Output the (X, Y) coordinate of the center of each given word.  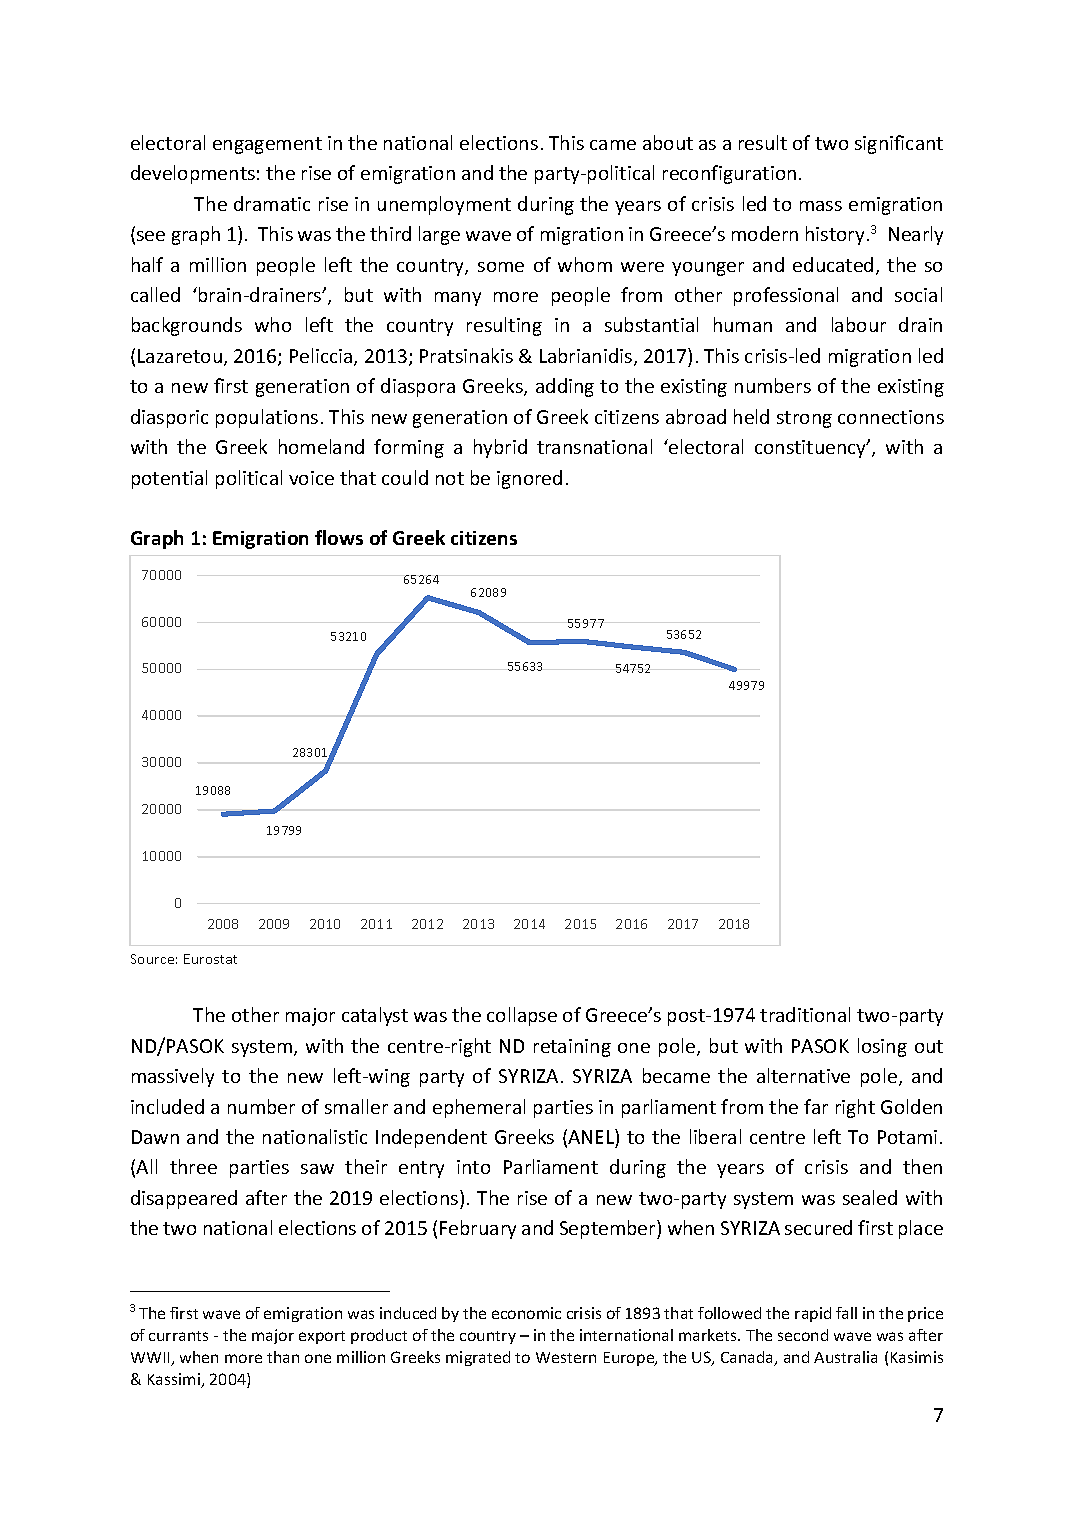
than (283, 1357)
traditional (805, 1014)
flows (339, 537)
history (835, 235)
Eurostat (210, 959)
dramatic (272, 203)
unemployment (444, 205)
